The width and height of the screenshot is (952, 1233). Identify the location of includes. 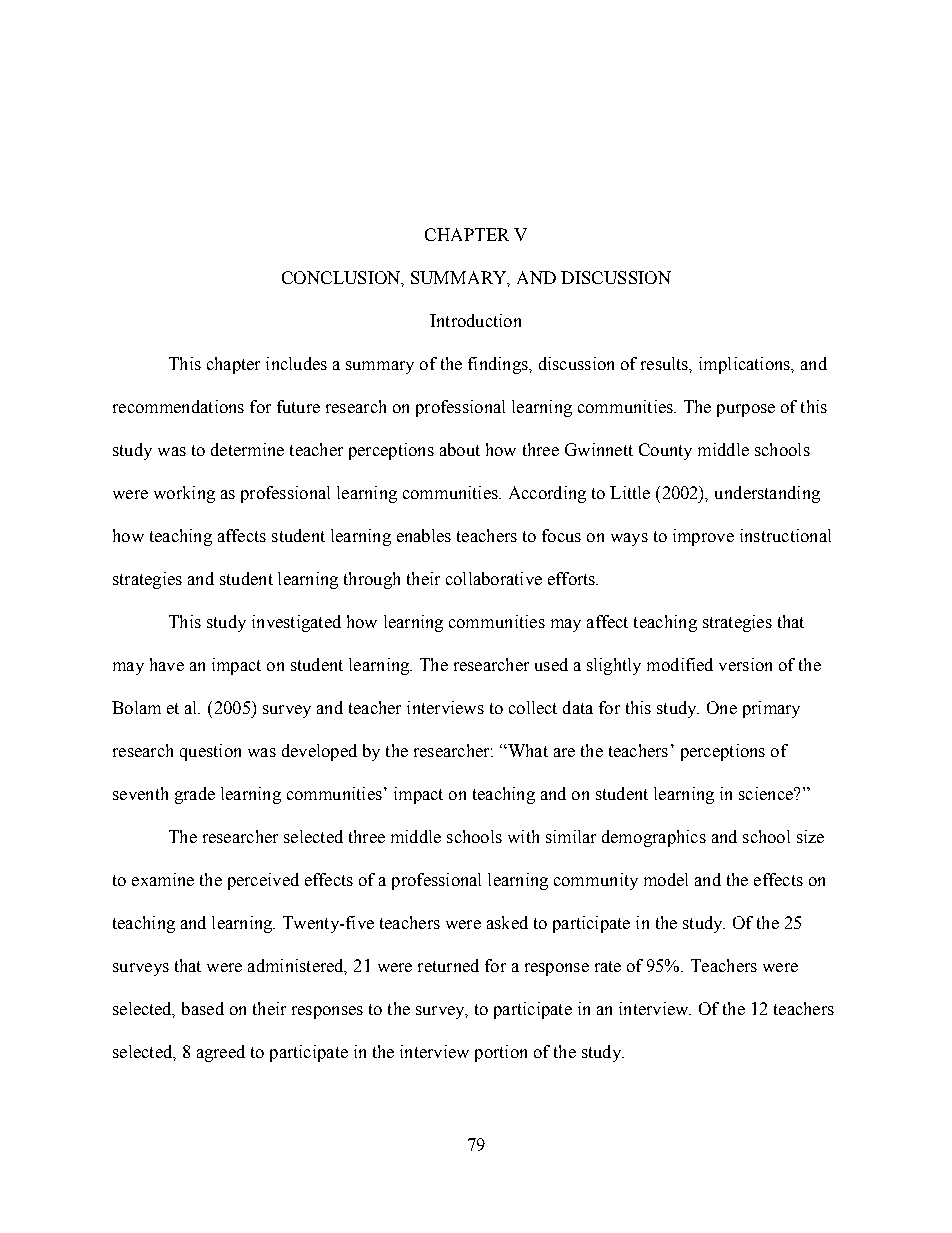
(296, 363).
